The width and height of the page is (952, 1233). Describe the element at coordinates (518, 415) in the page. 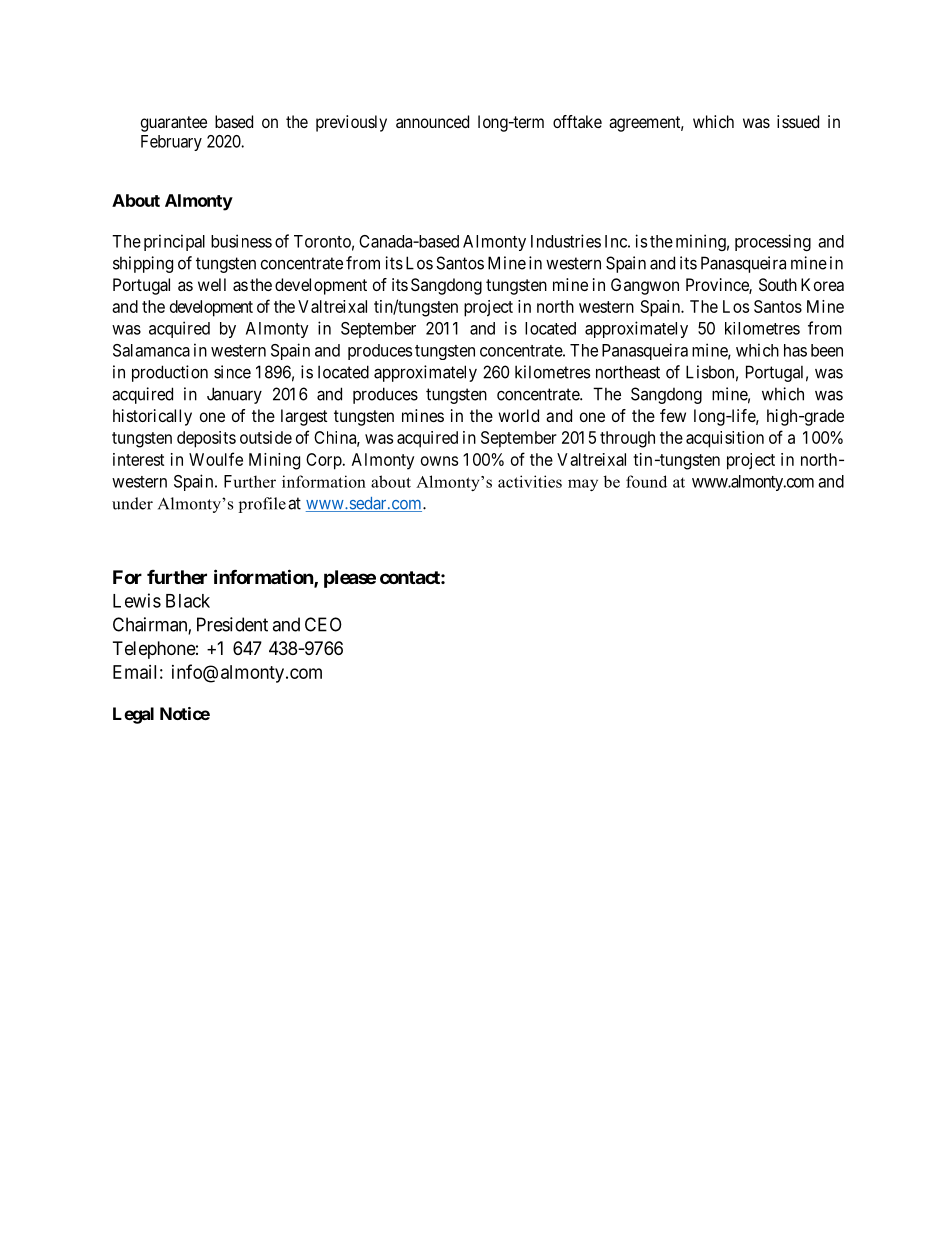

I see `world` at that location.
